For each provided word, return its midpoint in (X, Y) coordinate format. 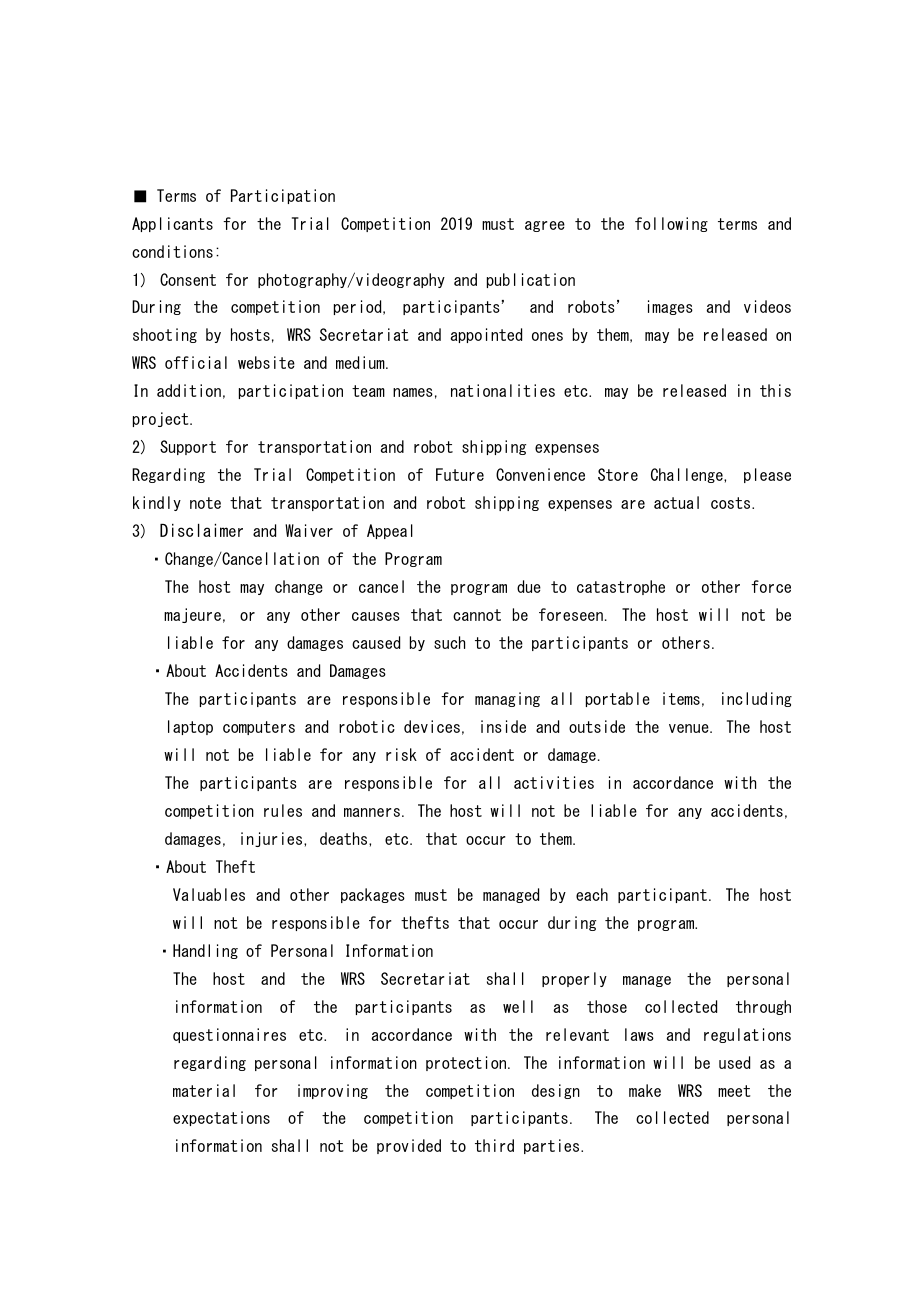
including (757, 699)
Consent (188, 279)
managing (507, 699)
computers (259, 728)
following (671, 224)
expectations (221, 1118)
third (494, 1145)
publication (531, 280)
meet (734, 1091)
